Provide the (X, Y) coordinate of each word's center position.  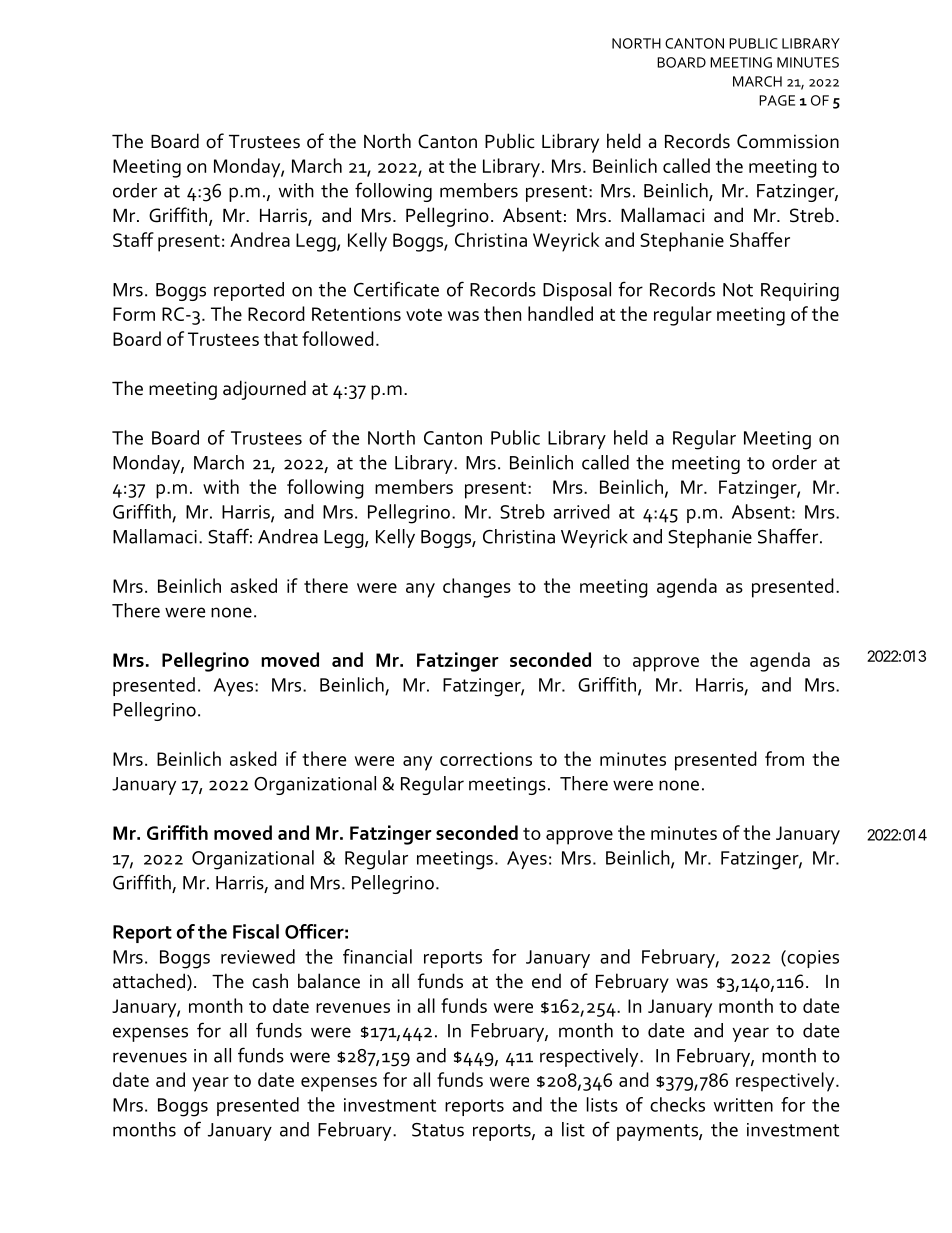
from (784, 758)
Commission (788, 141)
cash (270, 981)
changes (477, 588)
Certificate (396, 289)
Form (134, 314)
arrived (581, 511)
